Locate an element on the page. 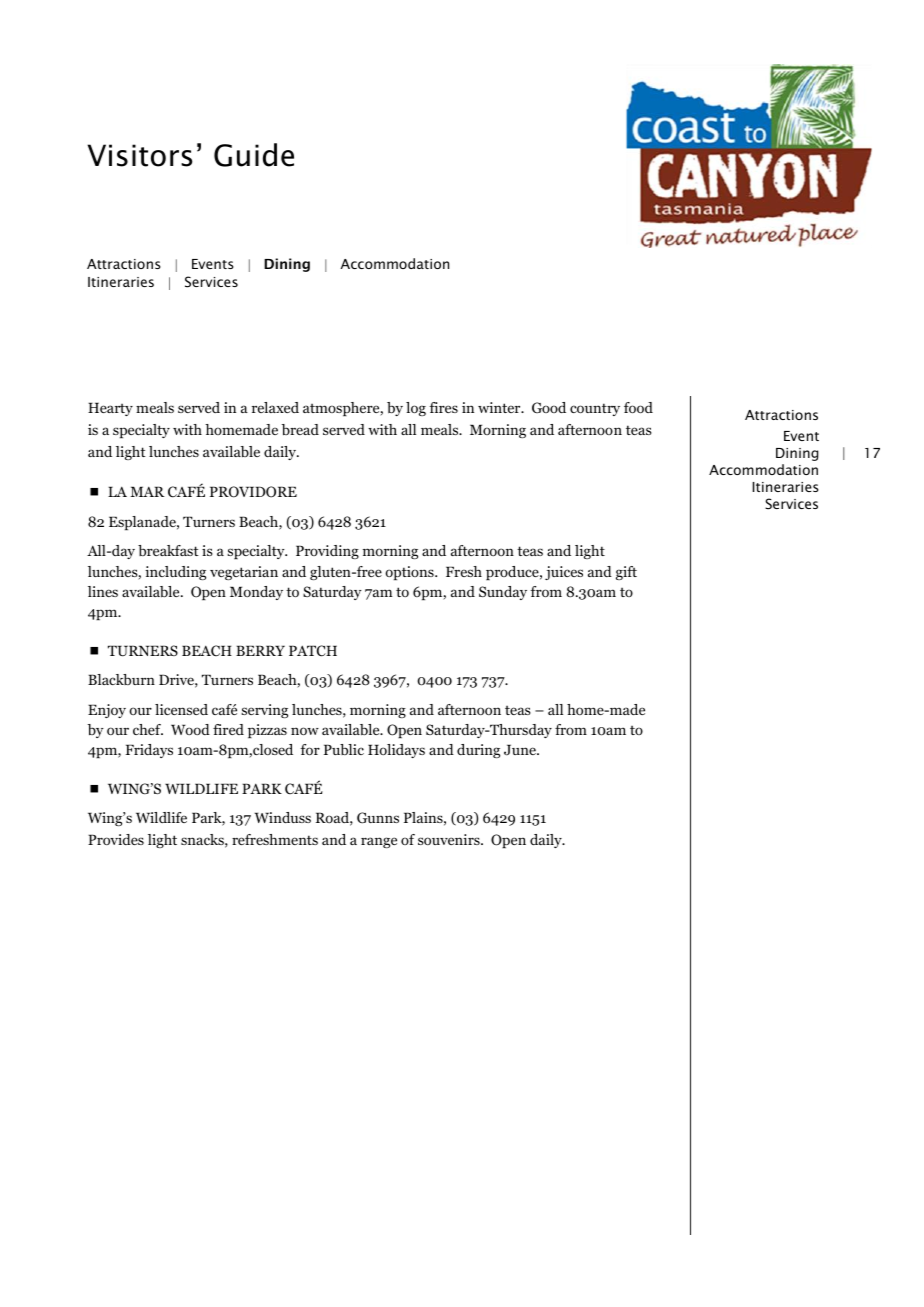 Image resolution: width=924 pixels, height=1307 pixels. PATCH is located at coordinates (313, 651).
